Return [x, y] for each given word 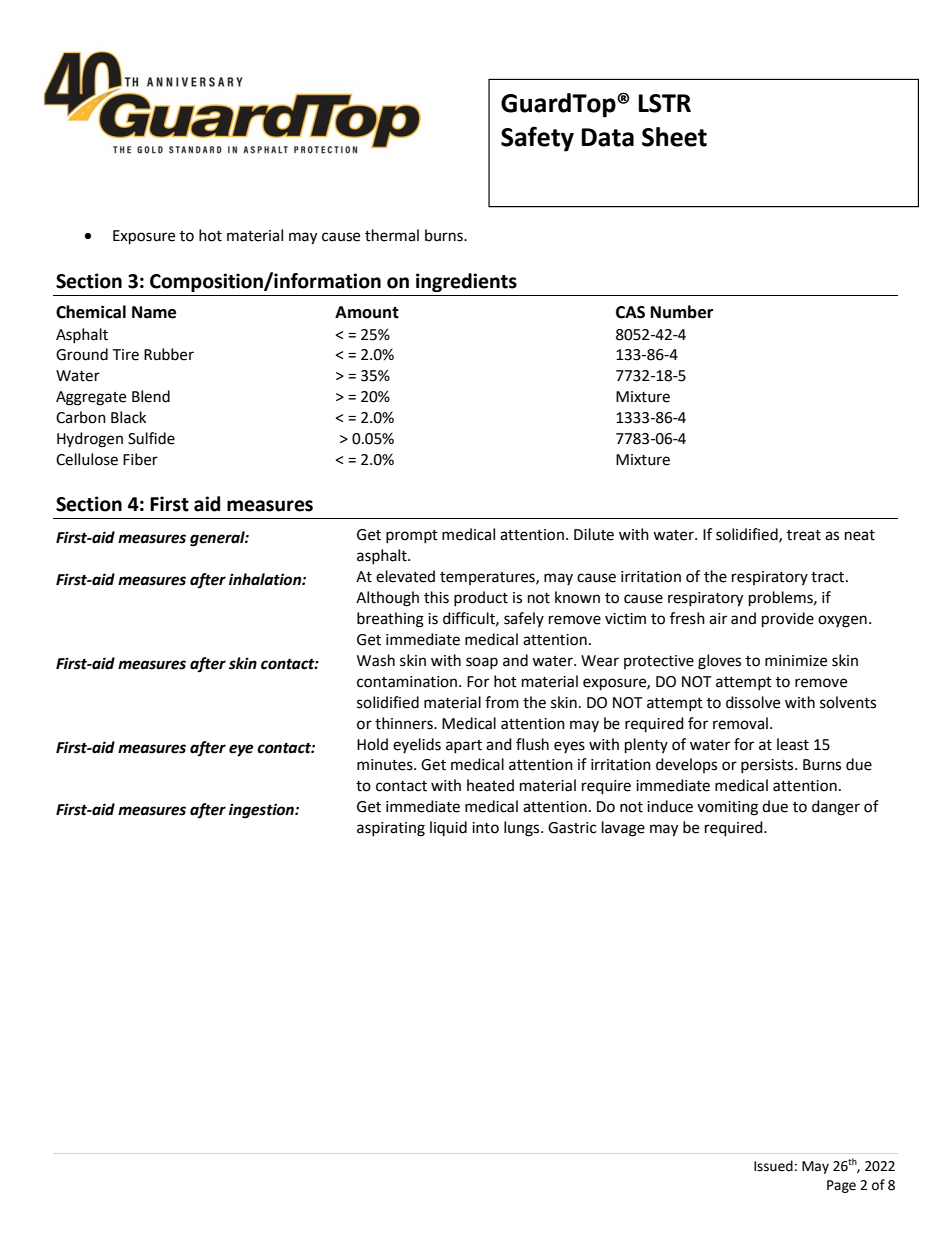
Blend [151, 396]
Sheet [674, 137]
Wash [376, 660]
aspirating [391, 829]
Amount [367, 312]
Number [682, 312]
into [485, 828]
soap [482, 663]
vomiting [727, 808]
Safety [537, 139]
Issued [773, 1166]
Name [154, 312]
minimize [796, 661]
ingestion [262, 811]
